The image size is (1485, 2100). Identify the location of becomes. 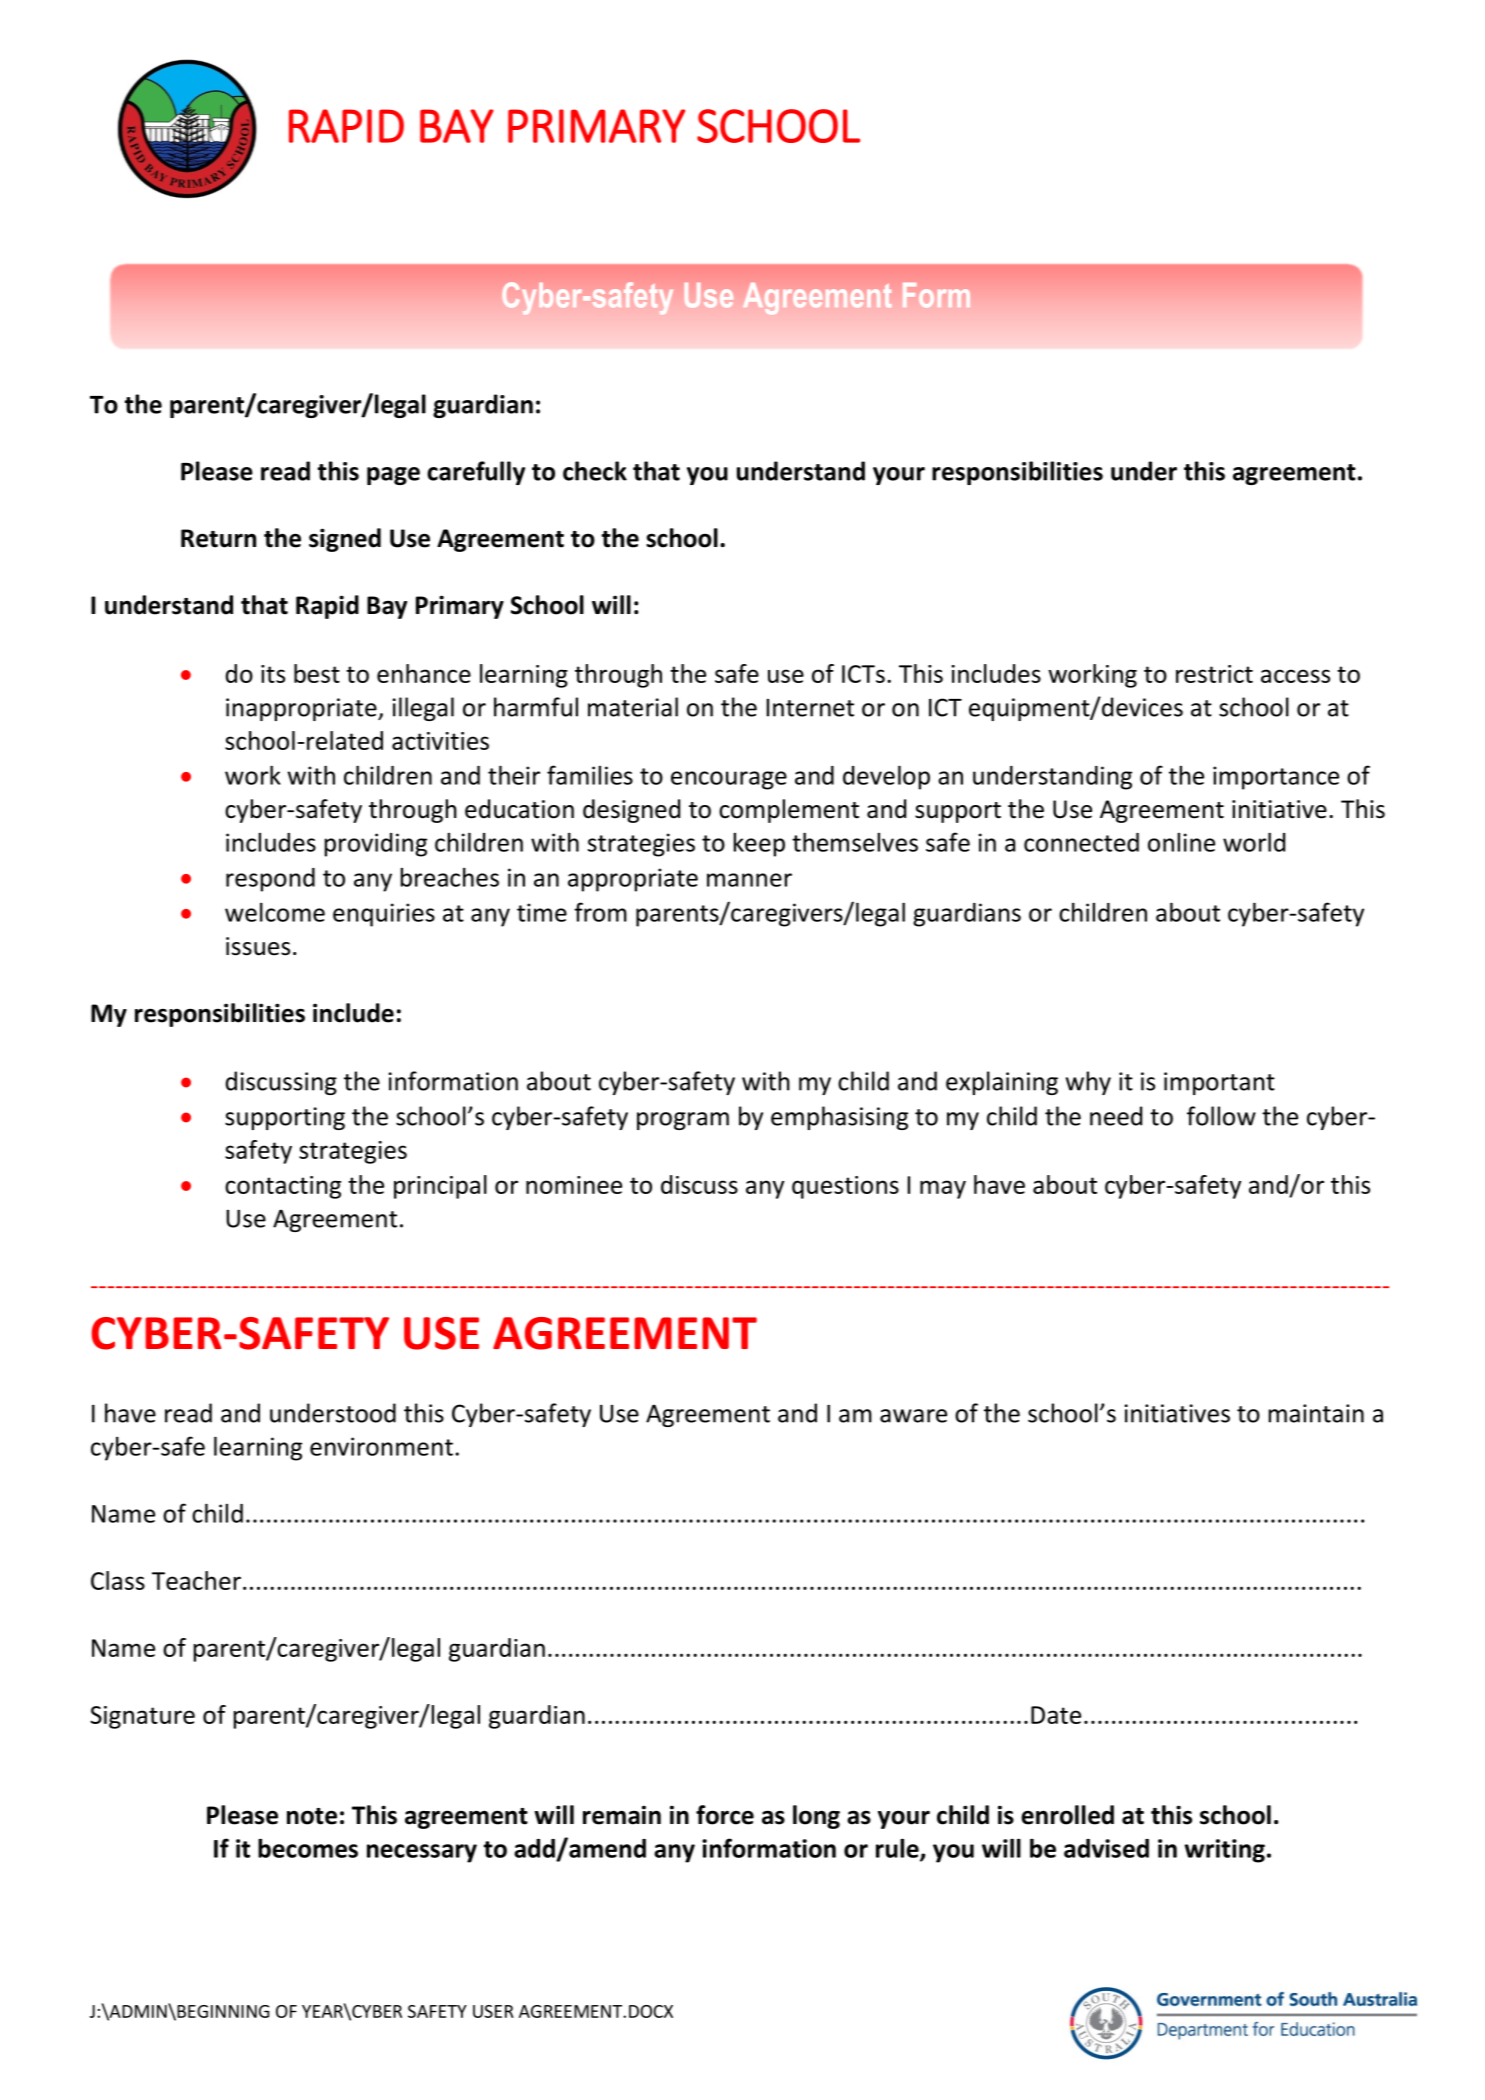
(308, 1848).
